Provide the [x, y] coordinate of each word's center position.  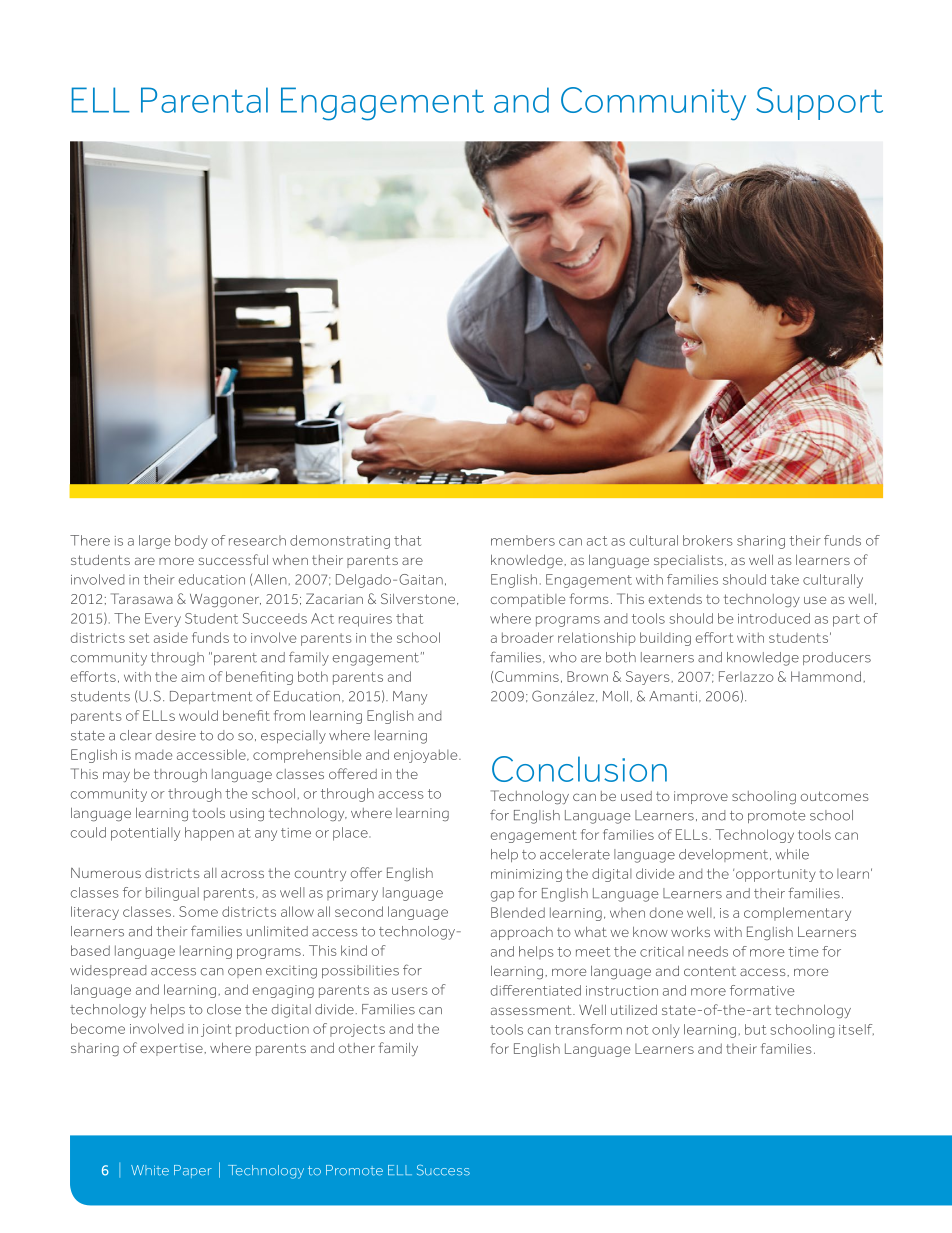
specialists [688, 561]
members [523, 540]
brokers [708, 540]
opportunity [774, 875]
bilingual [172, 894]
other [357, 1048]
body [191, 542]
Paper [193, 1171]
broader [528, 637]
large [155, 542]
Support [819, 103]
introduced [774, 618]
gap [502, 896]
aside [171, 637]
